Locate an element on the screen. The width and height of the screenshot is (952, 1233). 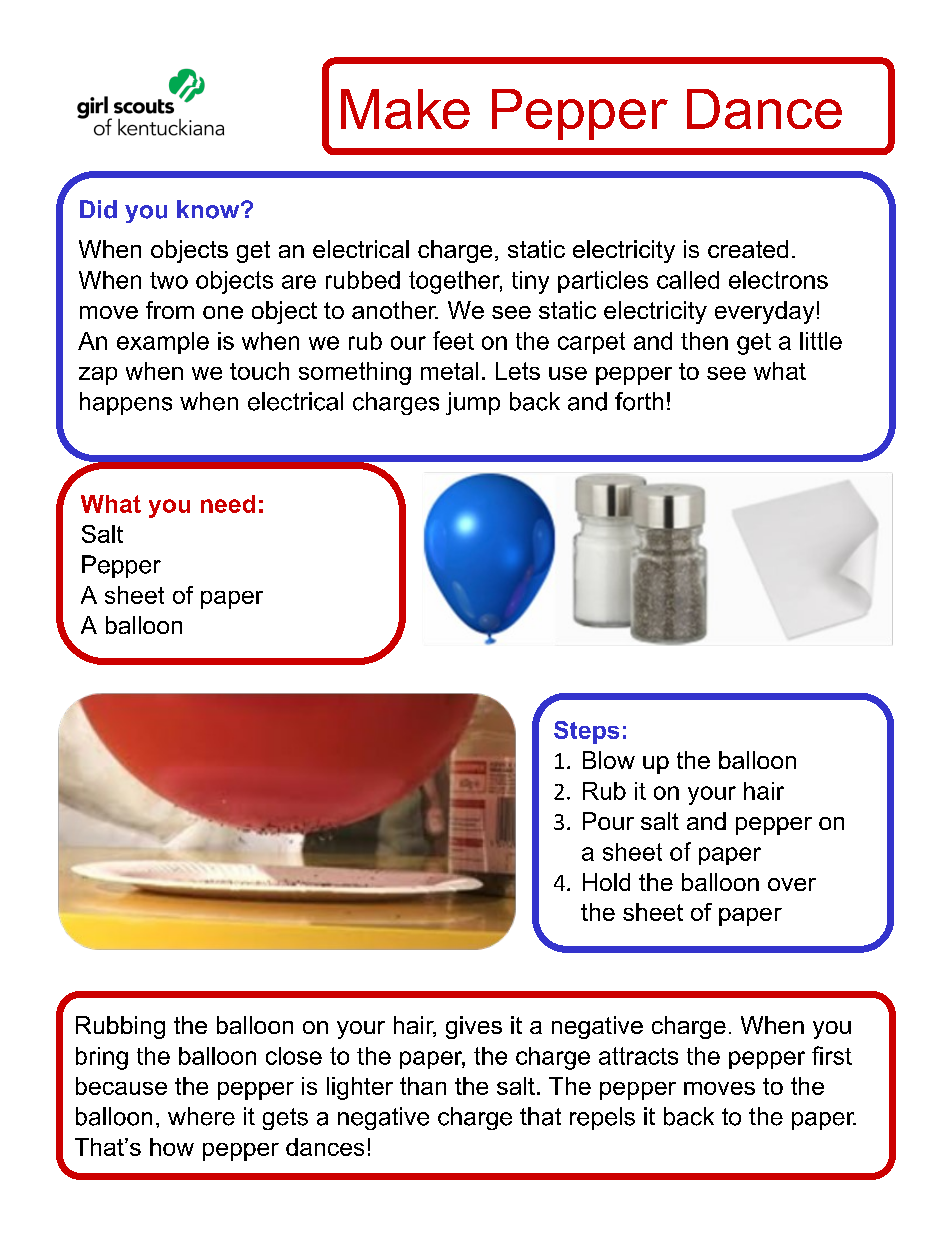
Steps is located at coordinates (586, 732).
